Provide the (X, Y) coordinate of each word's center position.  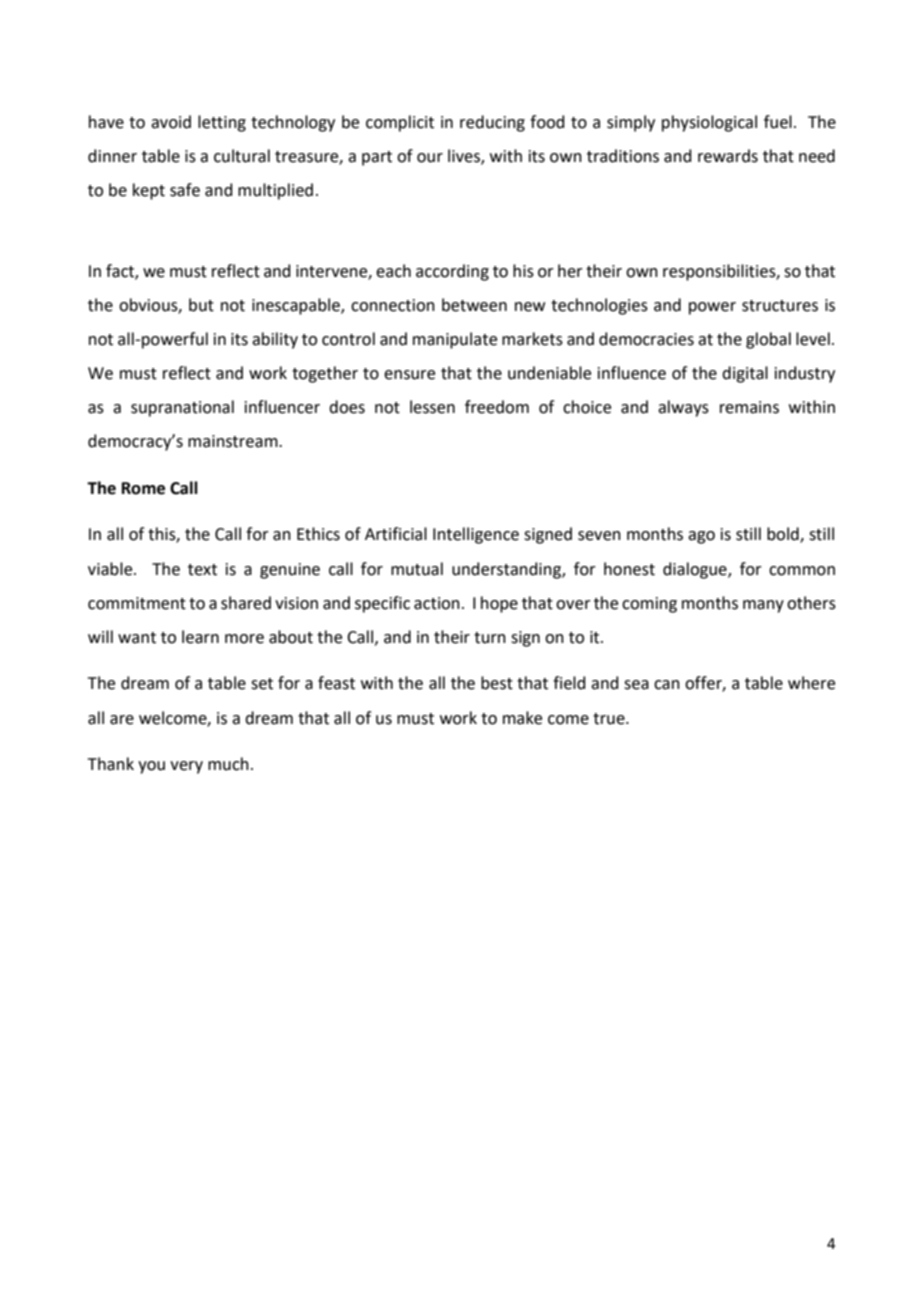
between (474, 305)
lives (465, 156)
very (186, 767)
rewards (728, 156)
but (201, 305)
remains (749, 407)
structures (780, 306)
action (437, 603)
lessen (432, 407)
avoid (171, 122)
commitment (137, 603)
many (763, 606)
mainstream (234, 441)
